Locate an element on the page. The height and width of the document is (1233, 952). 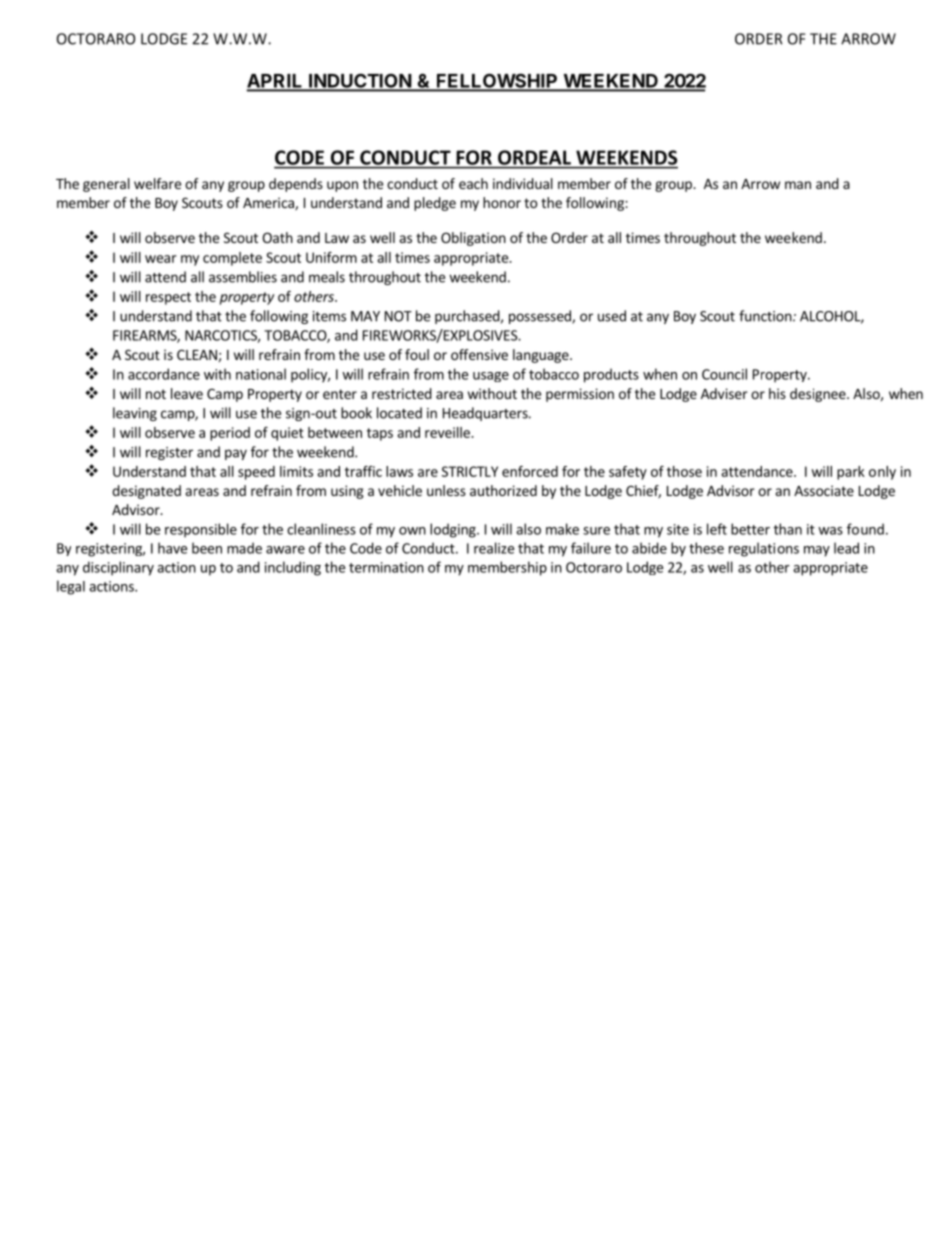
function is located at coordinates (765, 316).
